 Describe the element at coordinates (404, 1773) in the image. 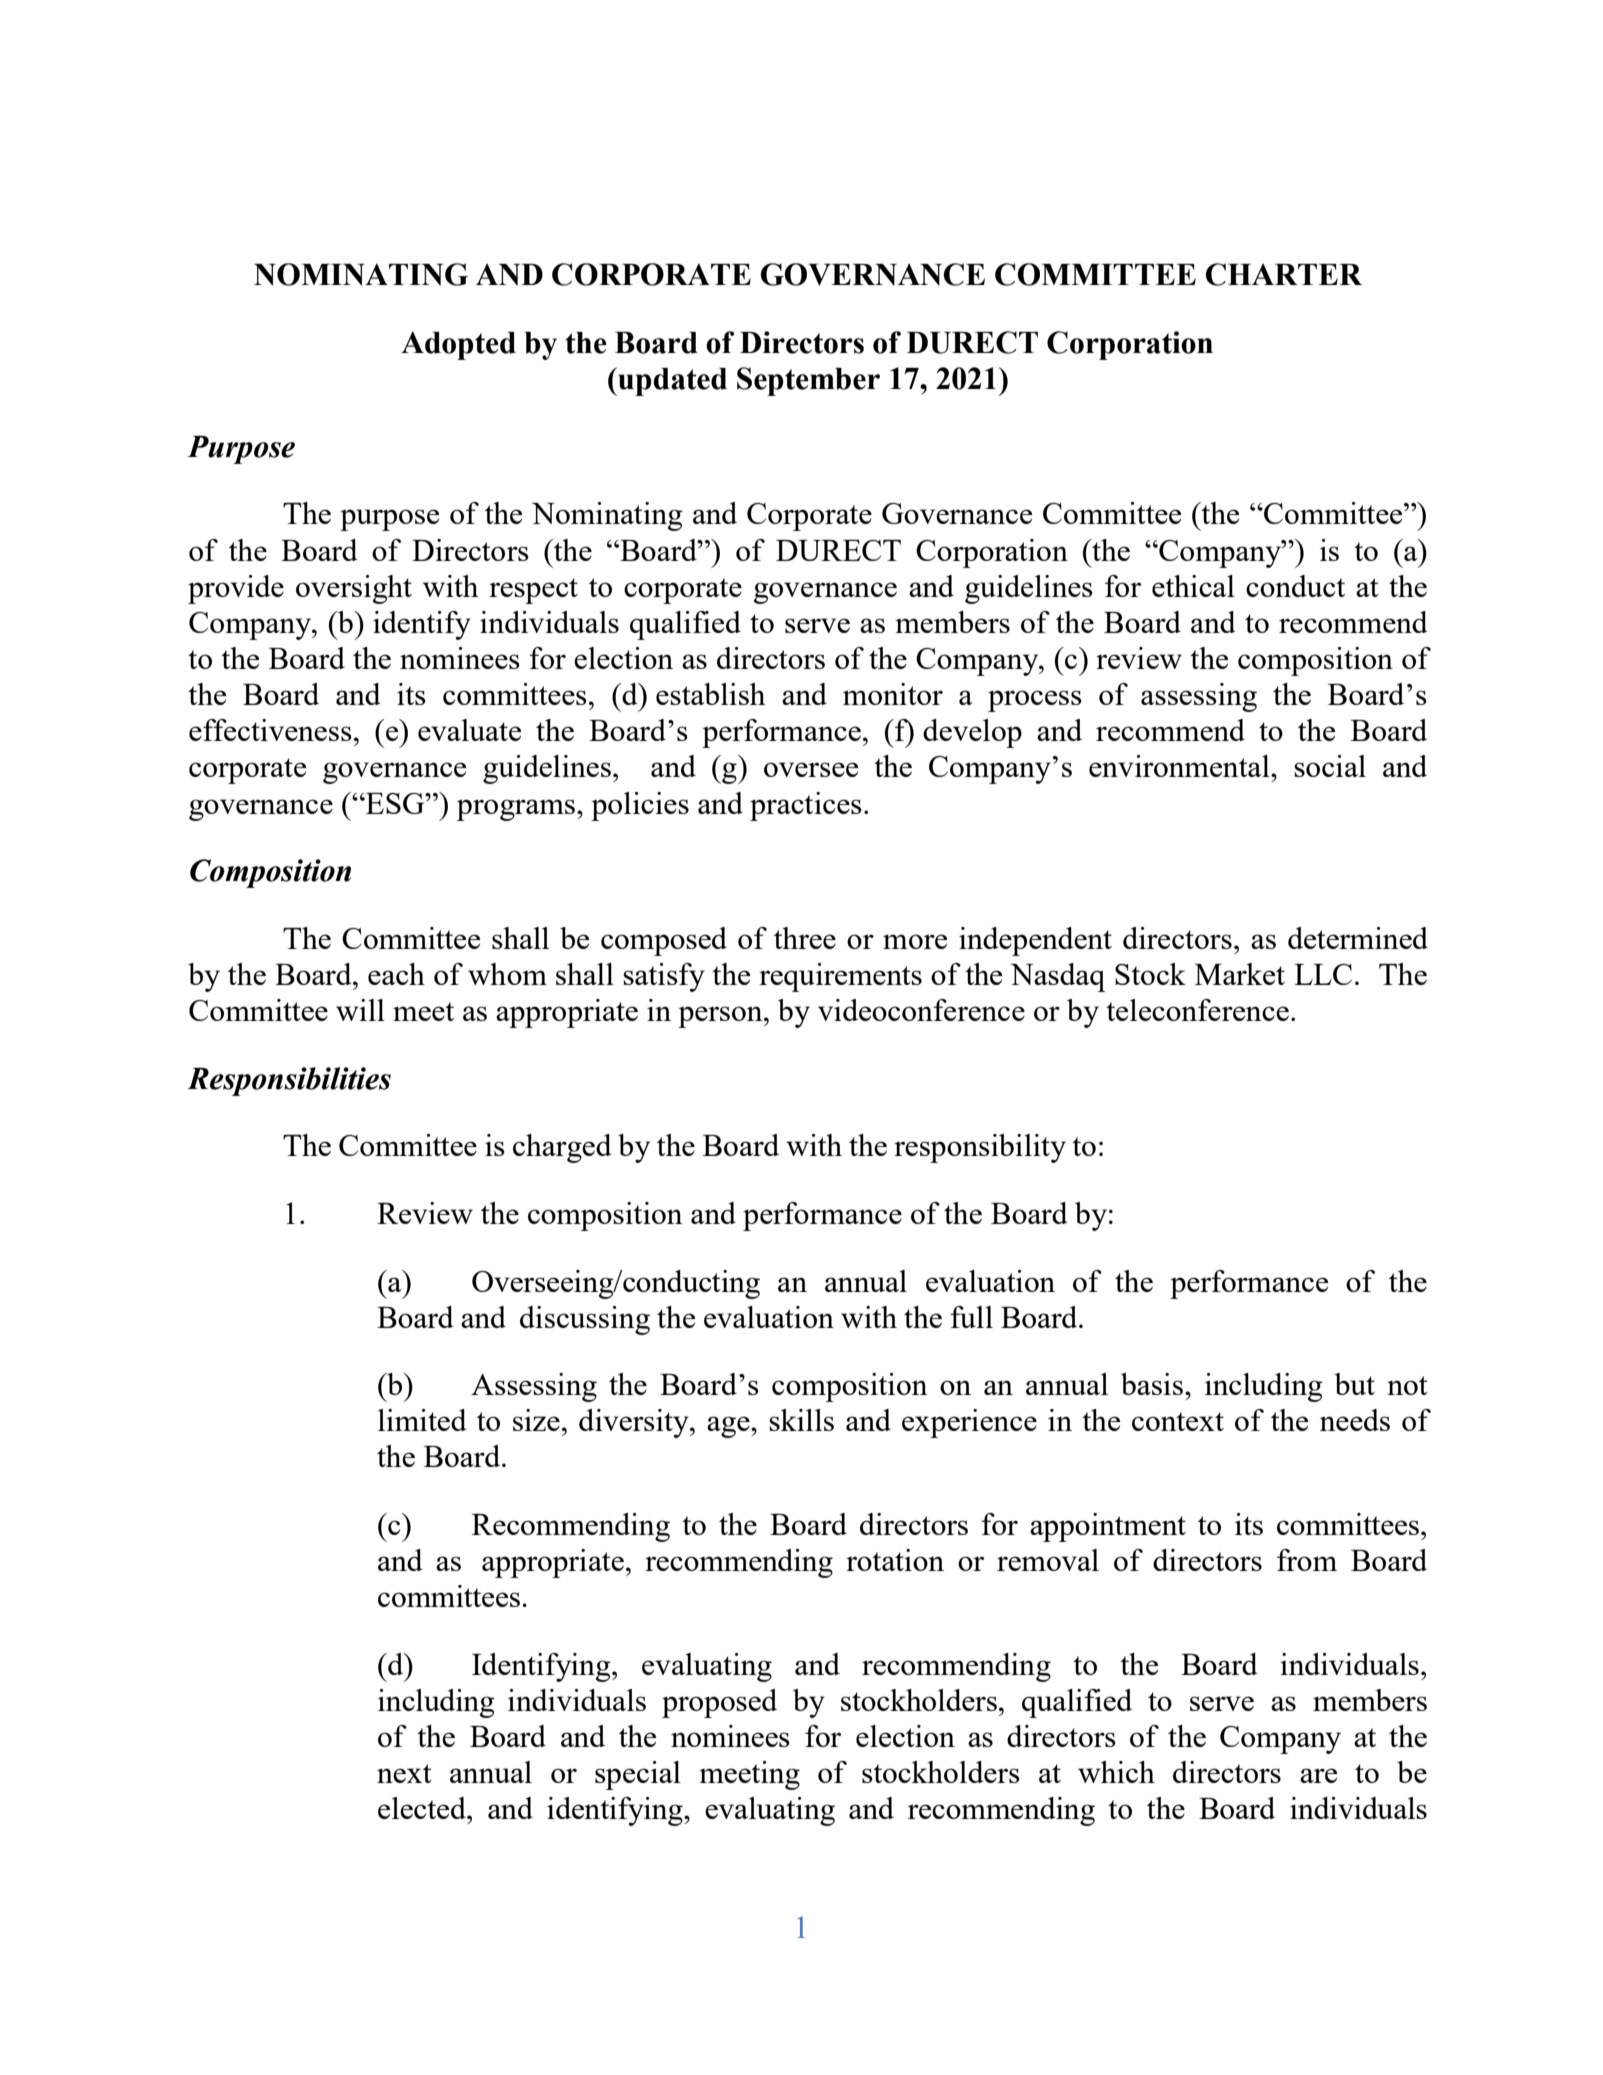

I see `next` at that location.
